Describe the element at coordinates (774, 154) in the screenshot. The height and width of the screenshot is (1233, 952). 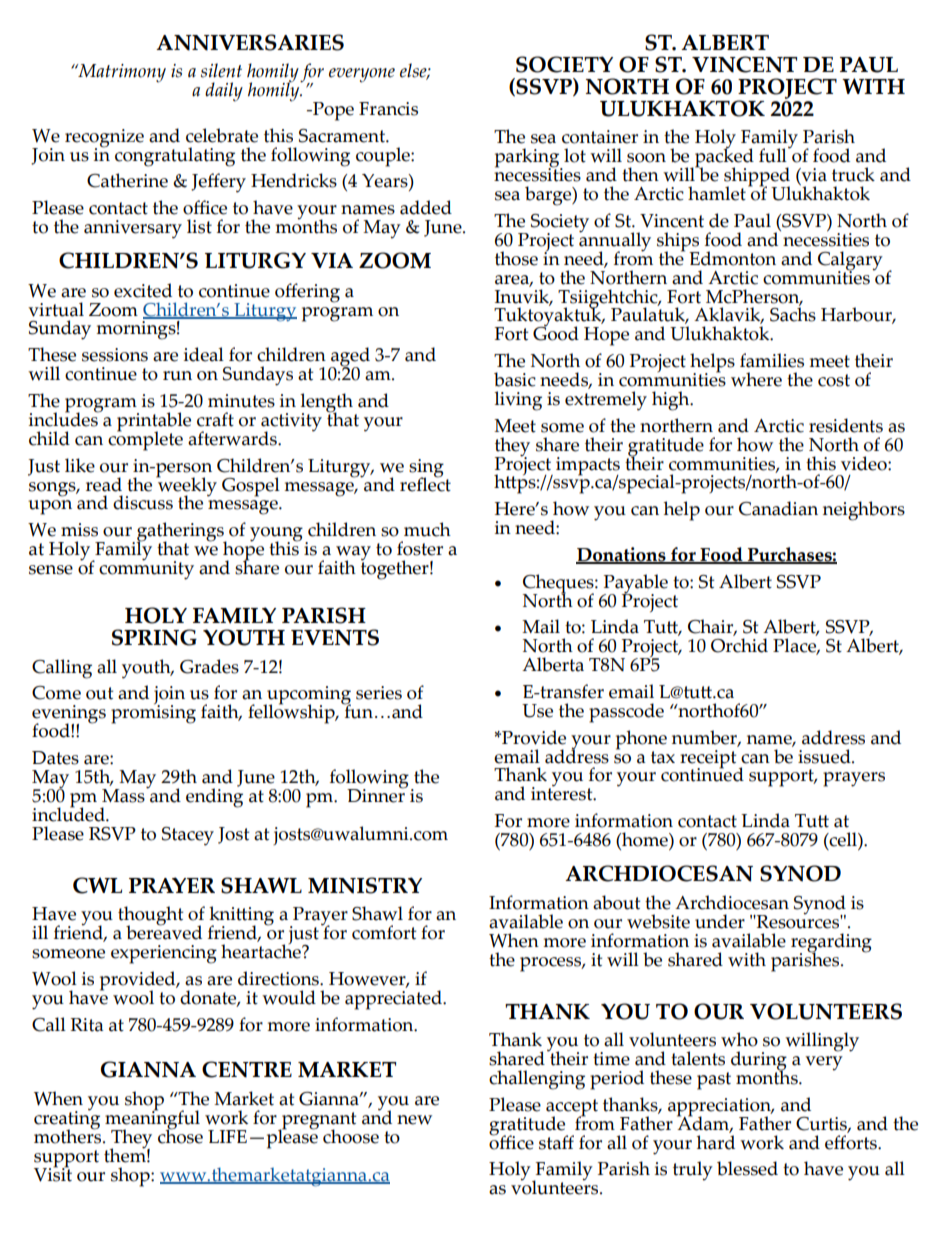
I see `full` at that location.
